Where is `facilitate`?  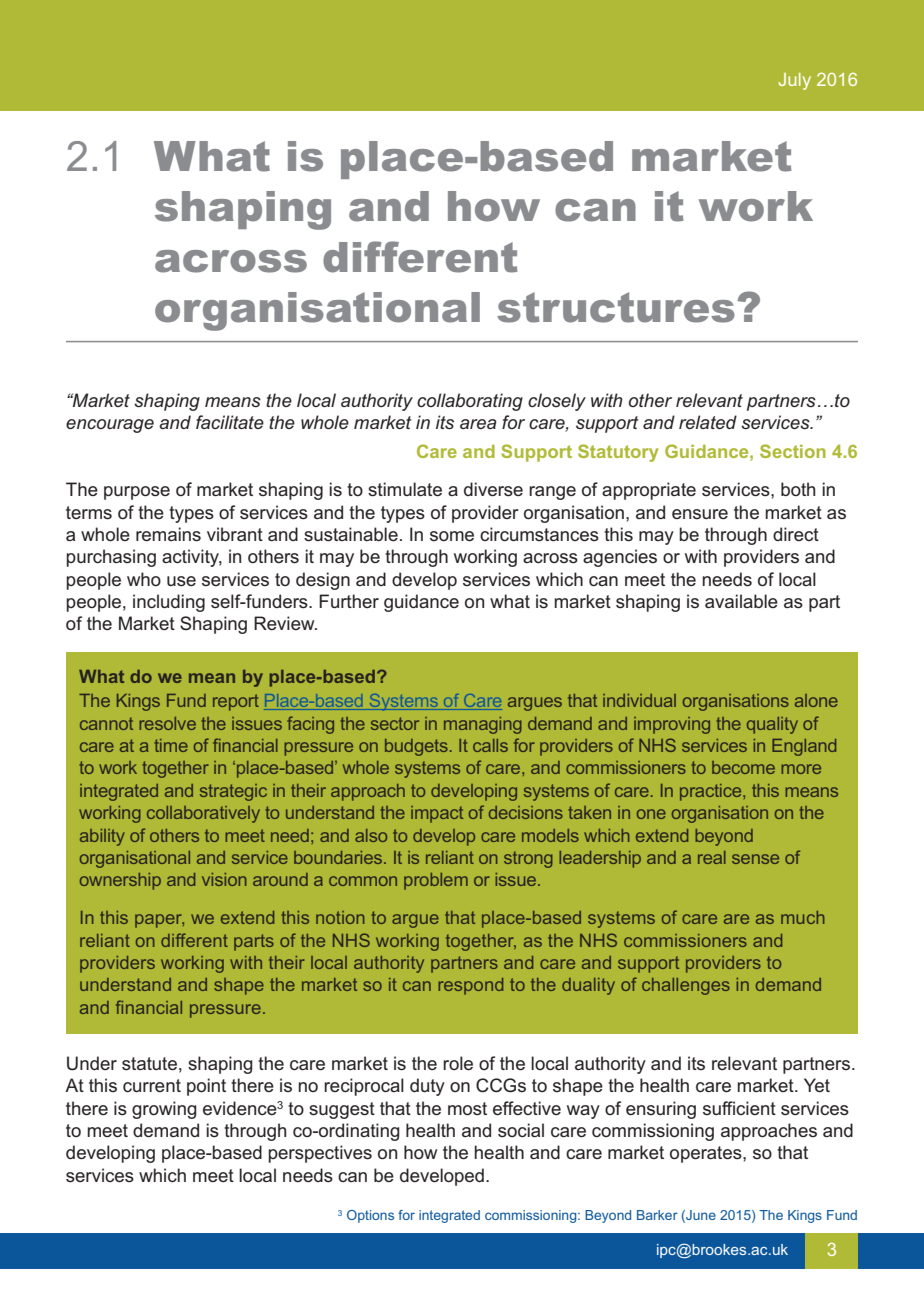 facilitate is located at coordinates (230, 422).
